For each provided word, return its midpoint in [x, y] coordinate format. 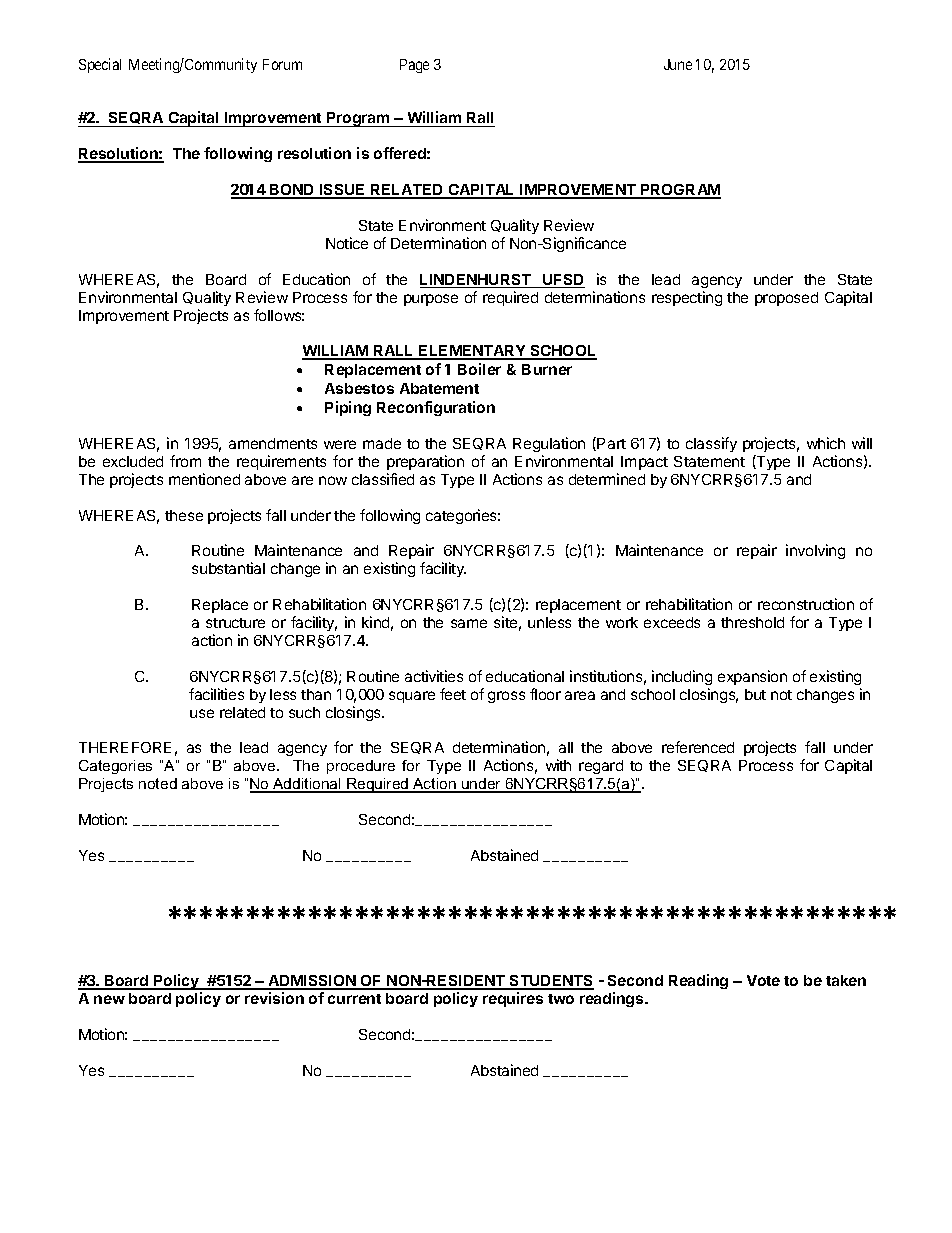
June [678, 64]
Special [100, 65]
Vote [763, 980]
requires [513, 999]
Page [414, 66]
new [109, 999]
